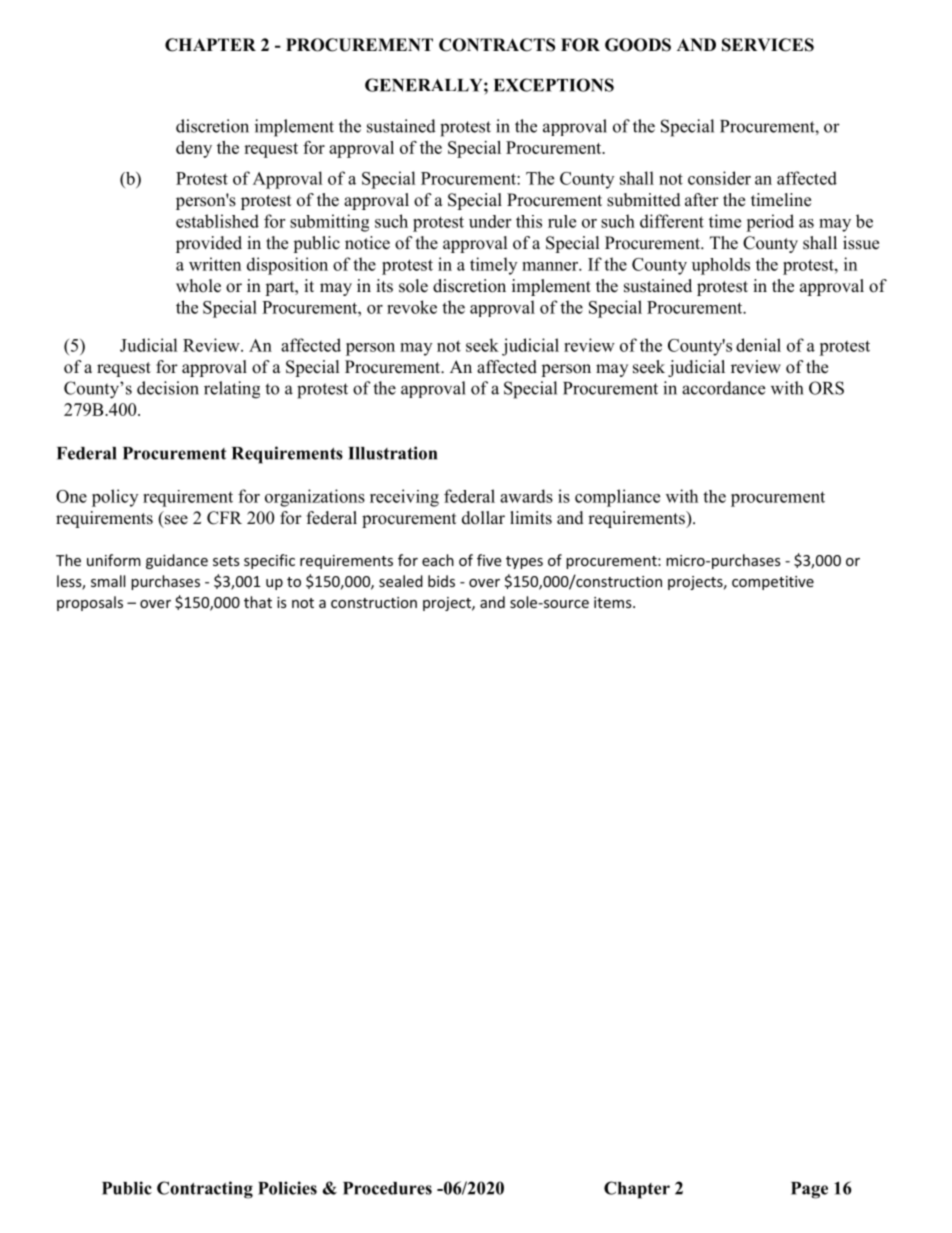 This image has height=1233, width=952. Describe the element at coordinates (387, 1188) in the image. I see `Procedures` at that location.
